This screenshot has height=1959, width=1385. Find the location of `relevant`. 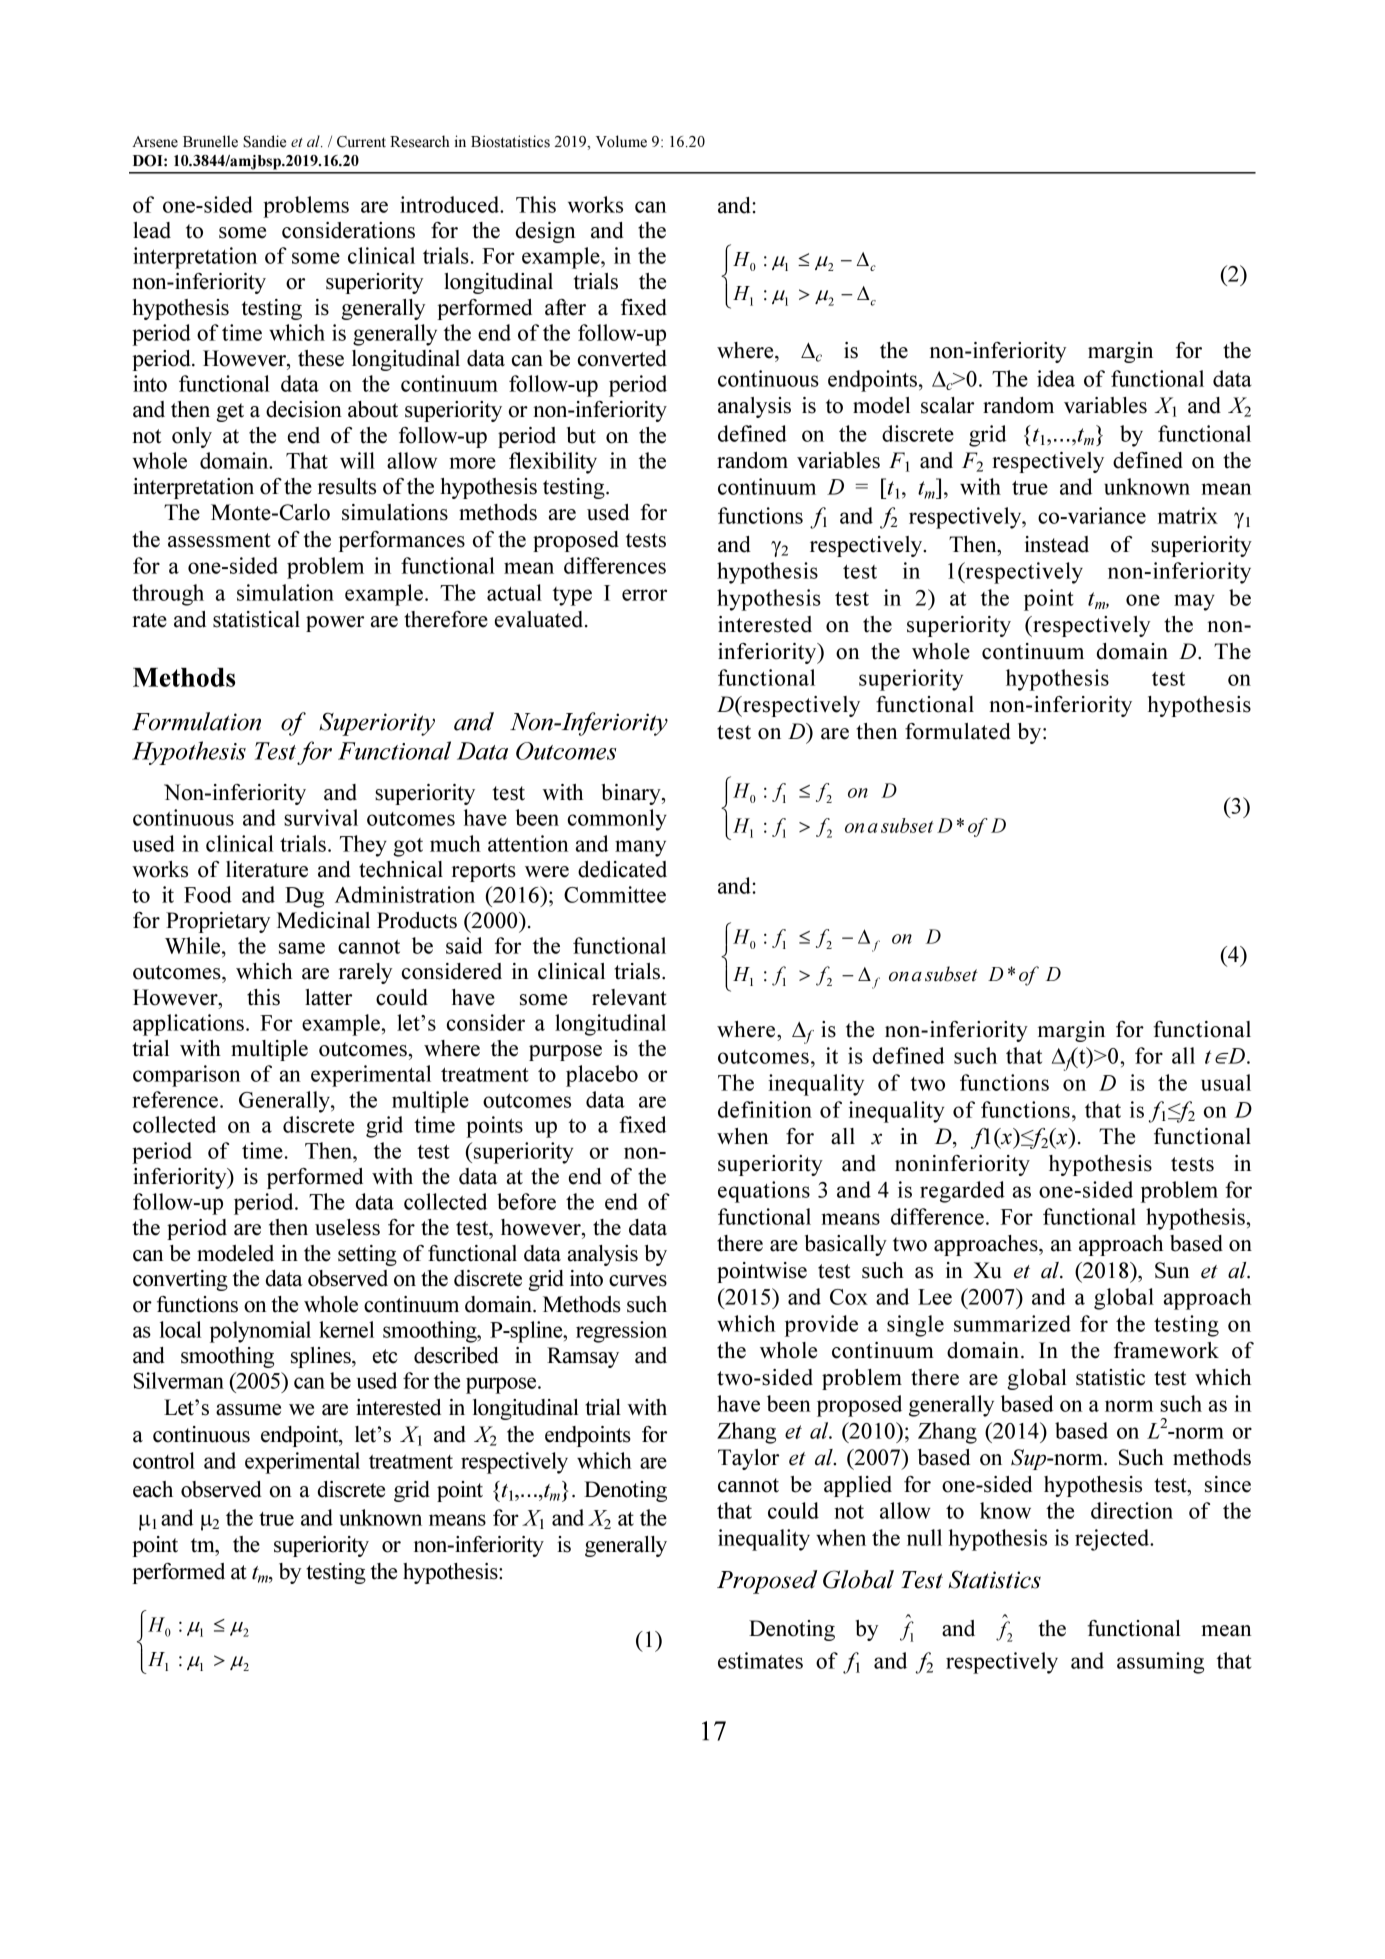

relevant is located at coordinates (629, 997).
